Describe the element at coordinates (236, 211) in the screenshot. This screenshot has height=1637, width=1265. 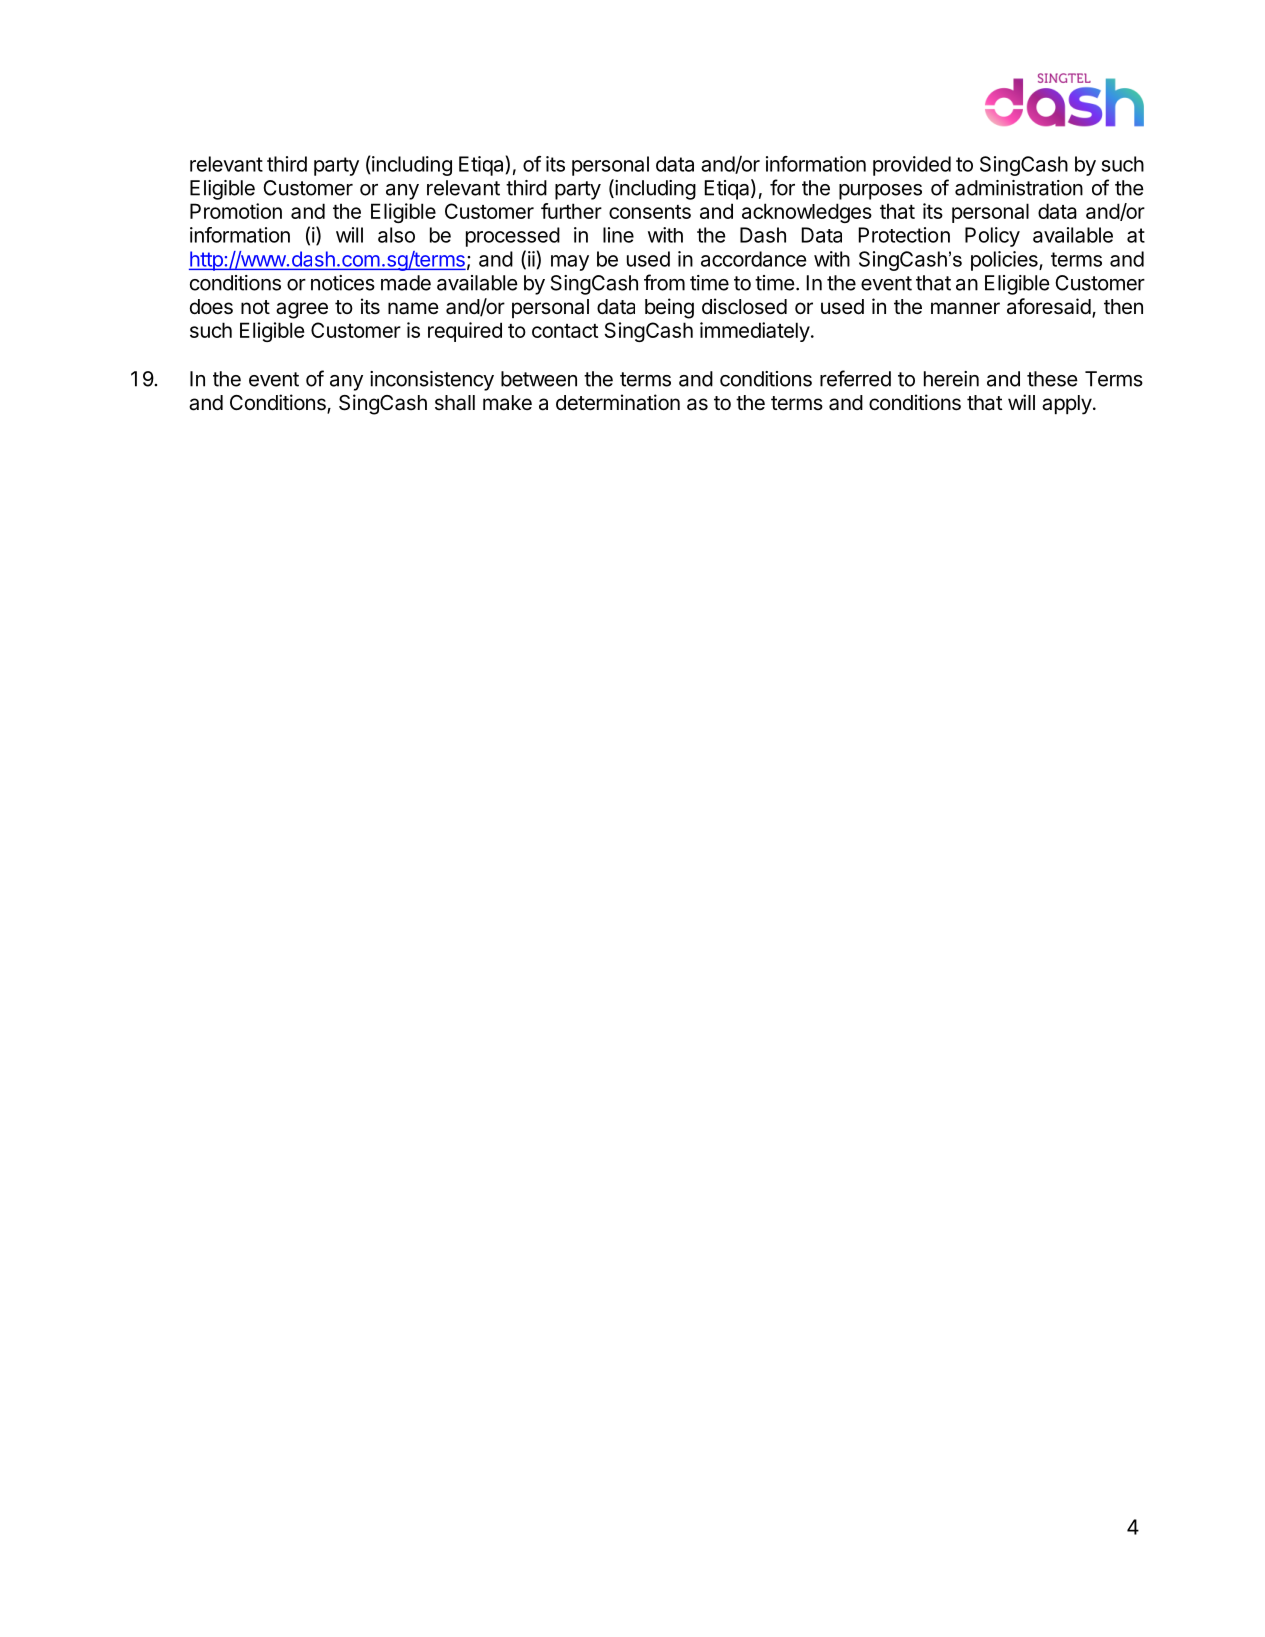
I see `Promotion` at that location.
